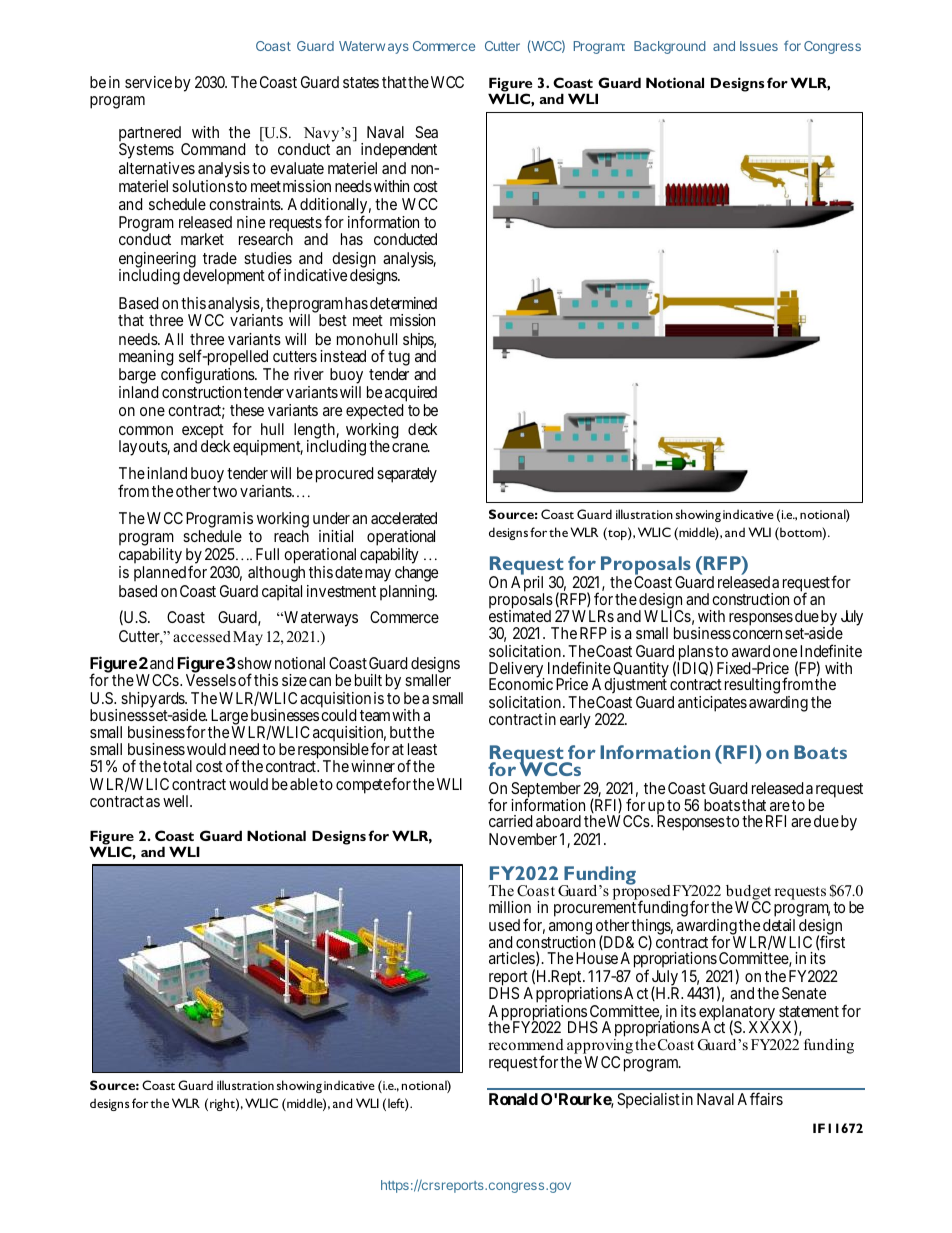  I want to click on recommend, so click(526, 1044).
